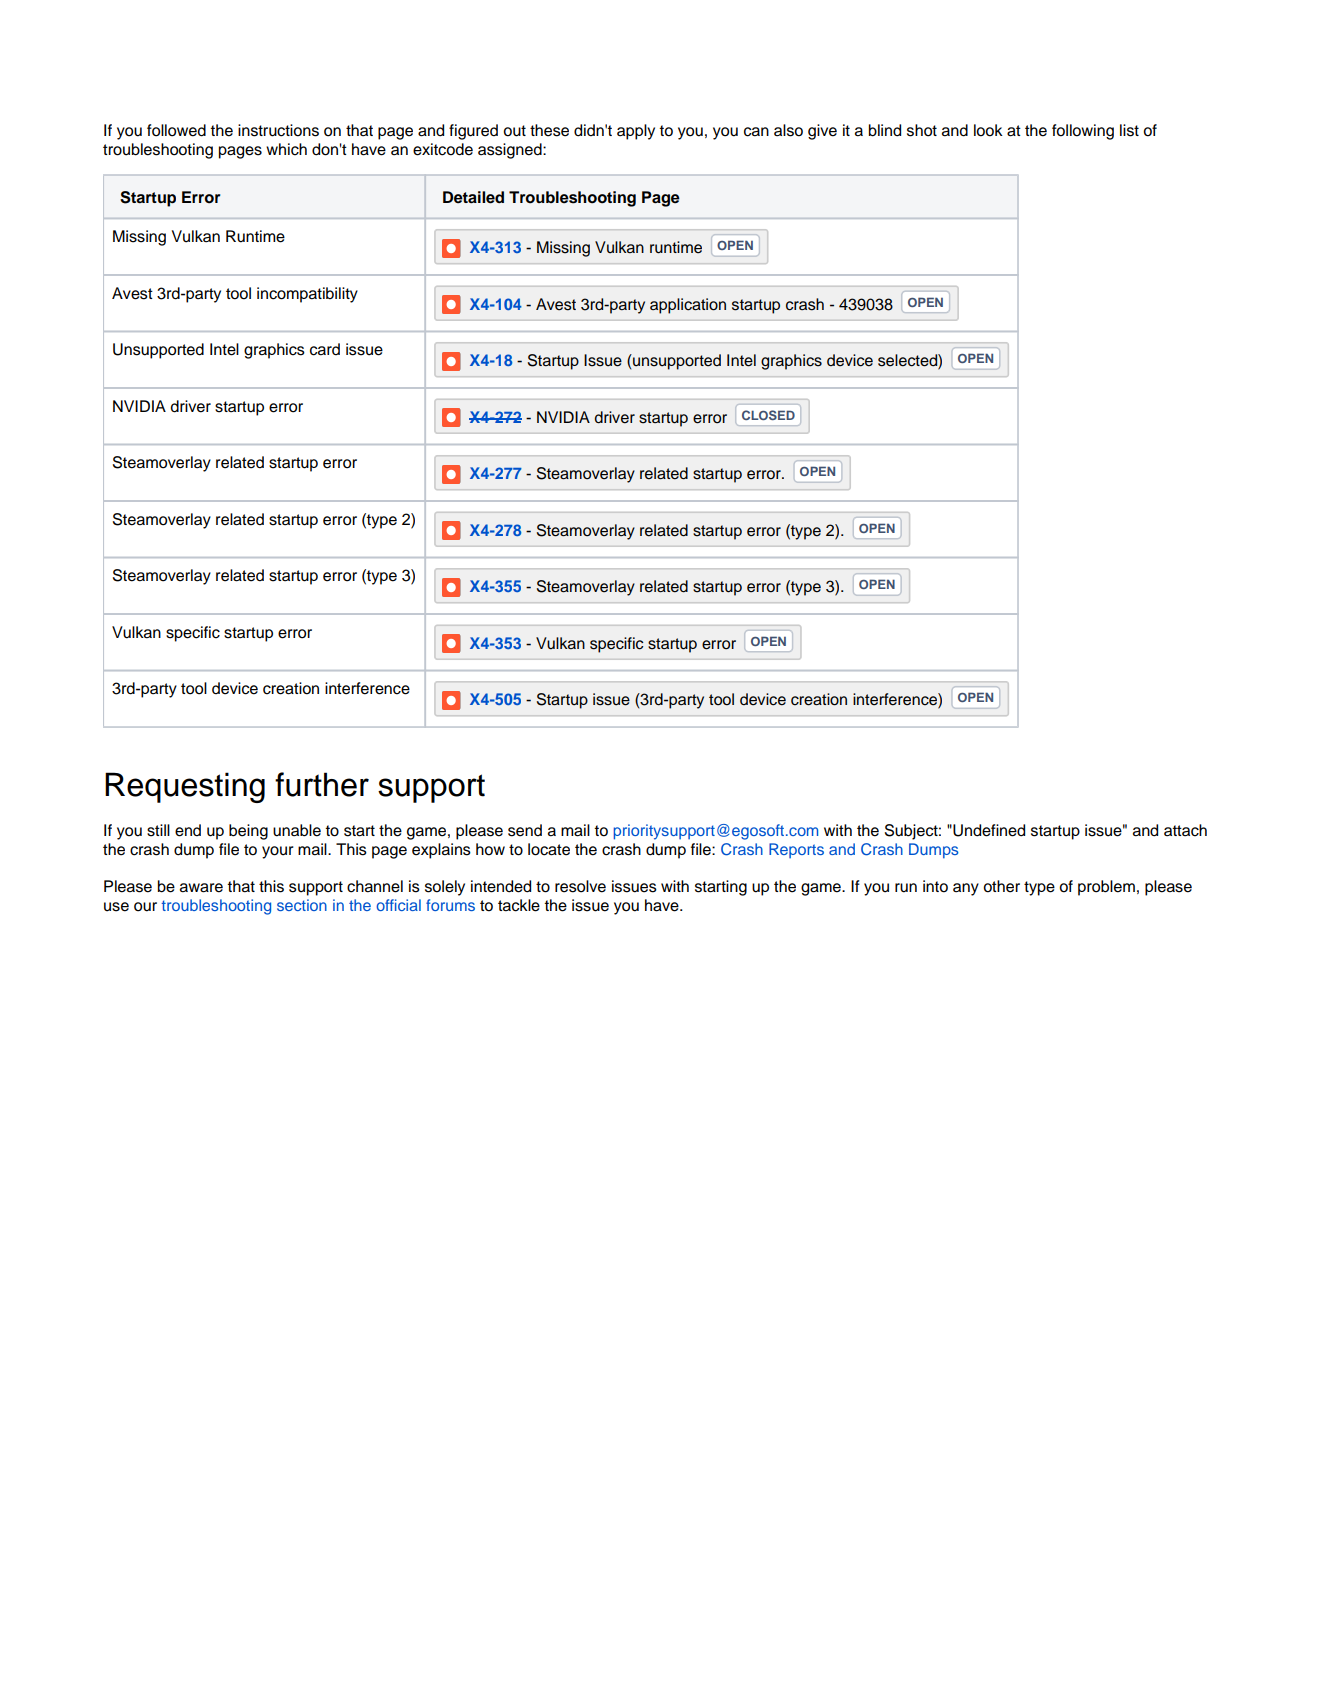  I want to click on card, so click(325, 349).
